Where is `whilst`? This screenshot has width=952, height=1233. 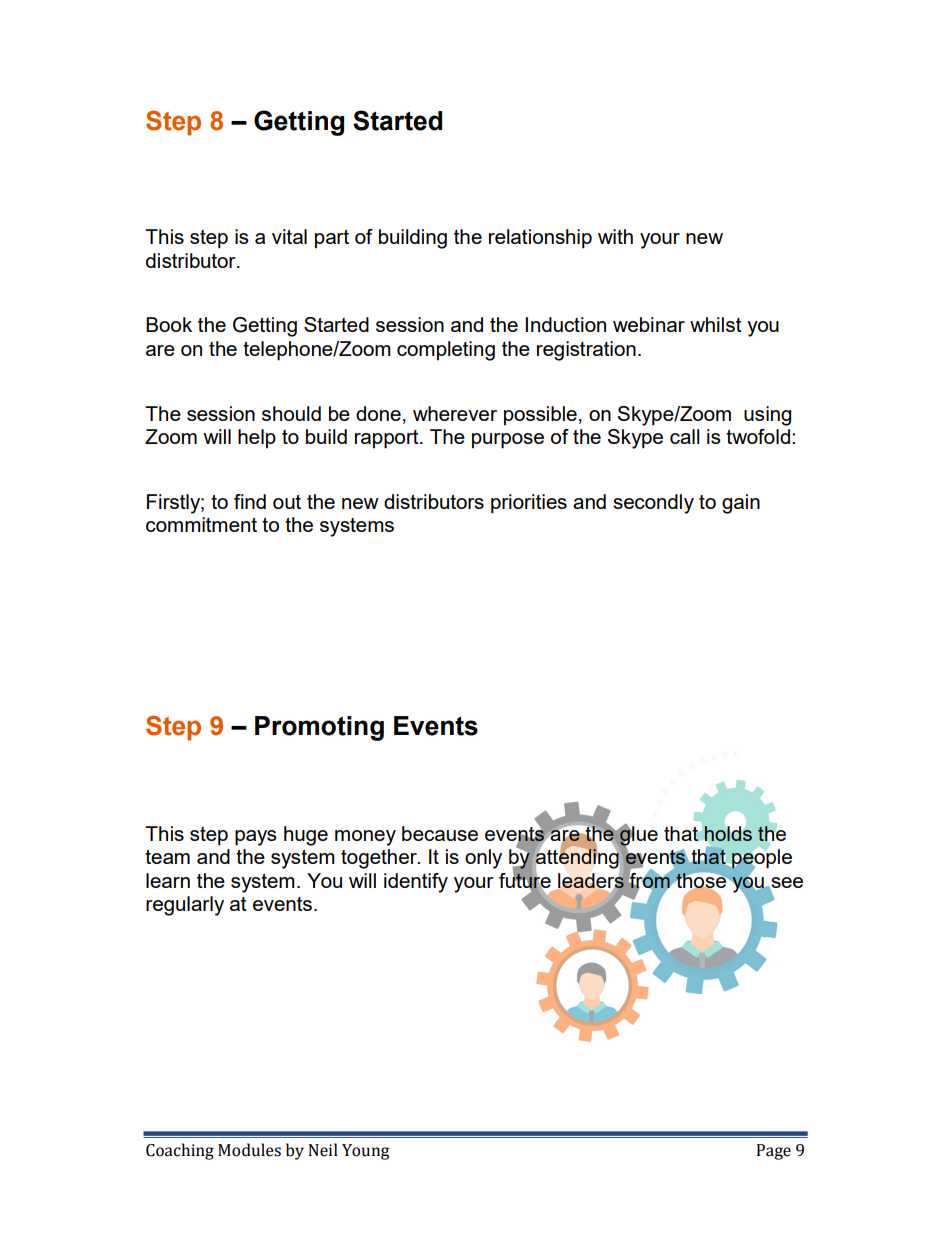
whilst is located at coordinates (716, 324).
